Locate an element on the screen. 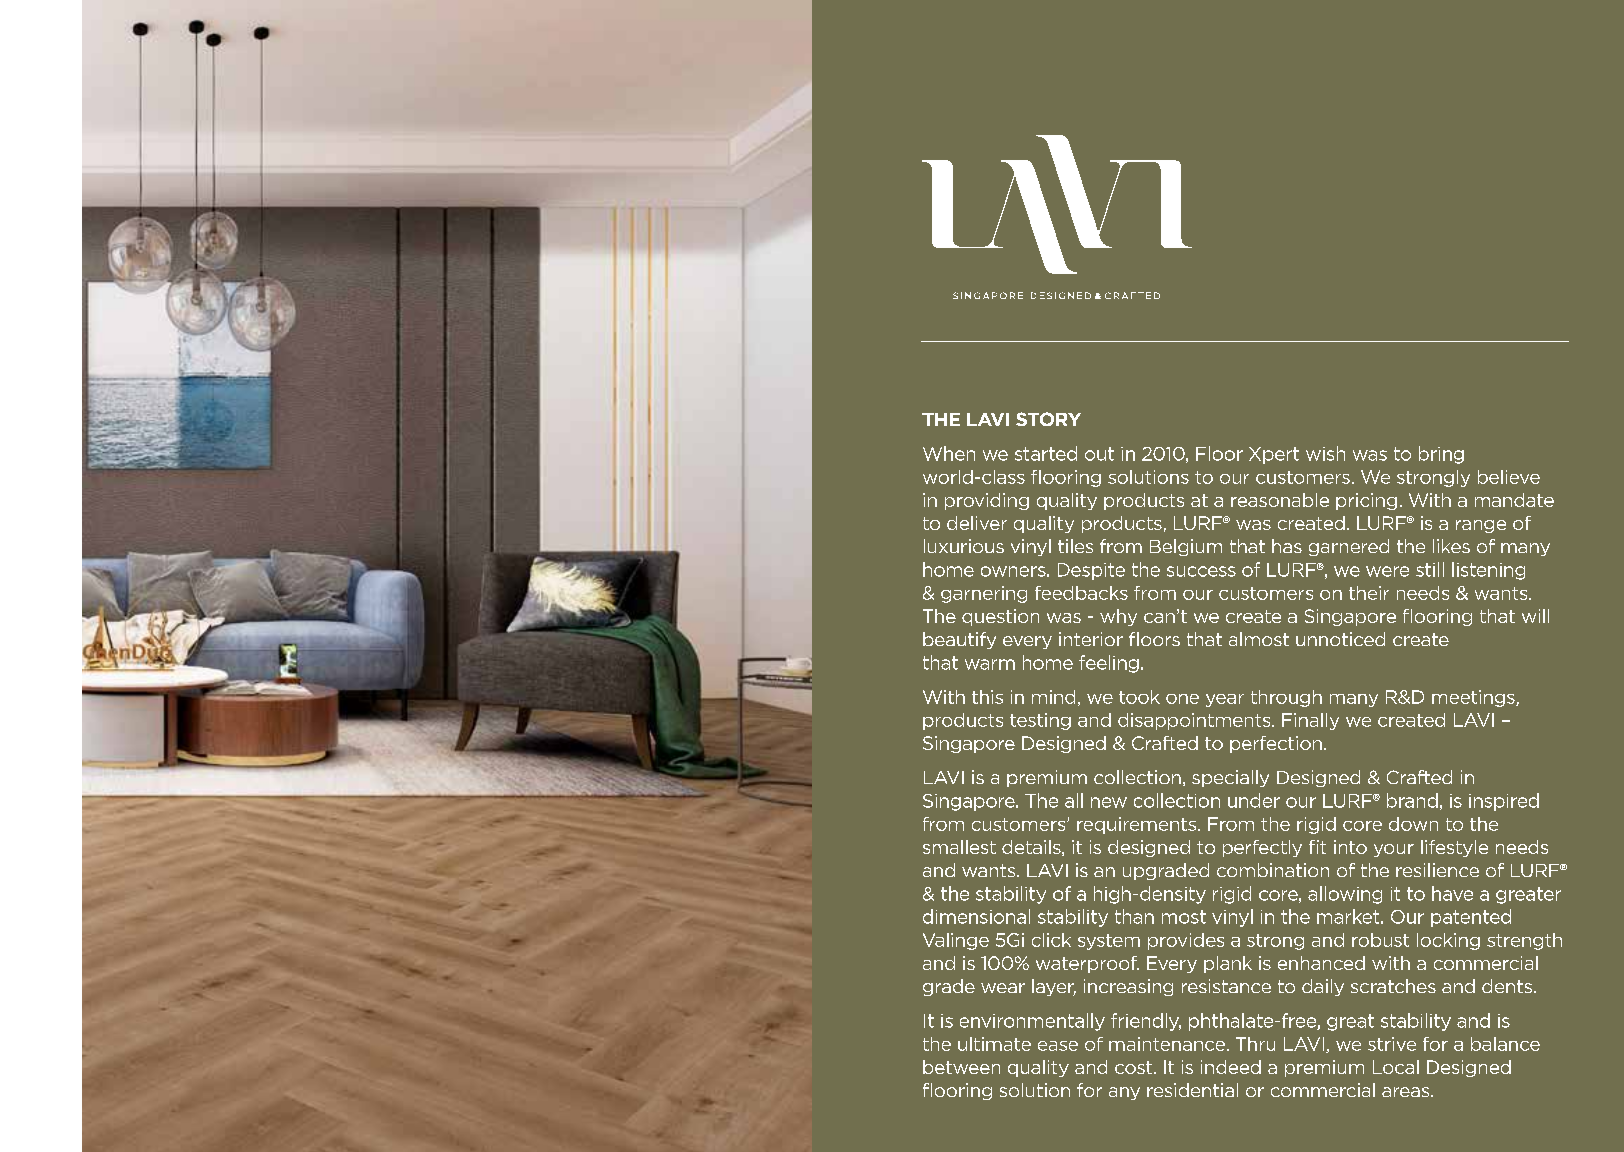  warm is located at coordinates (990, 664).
